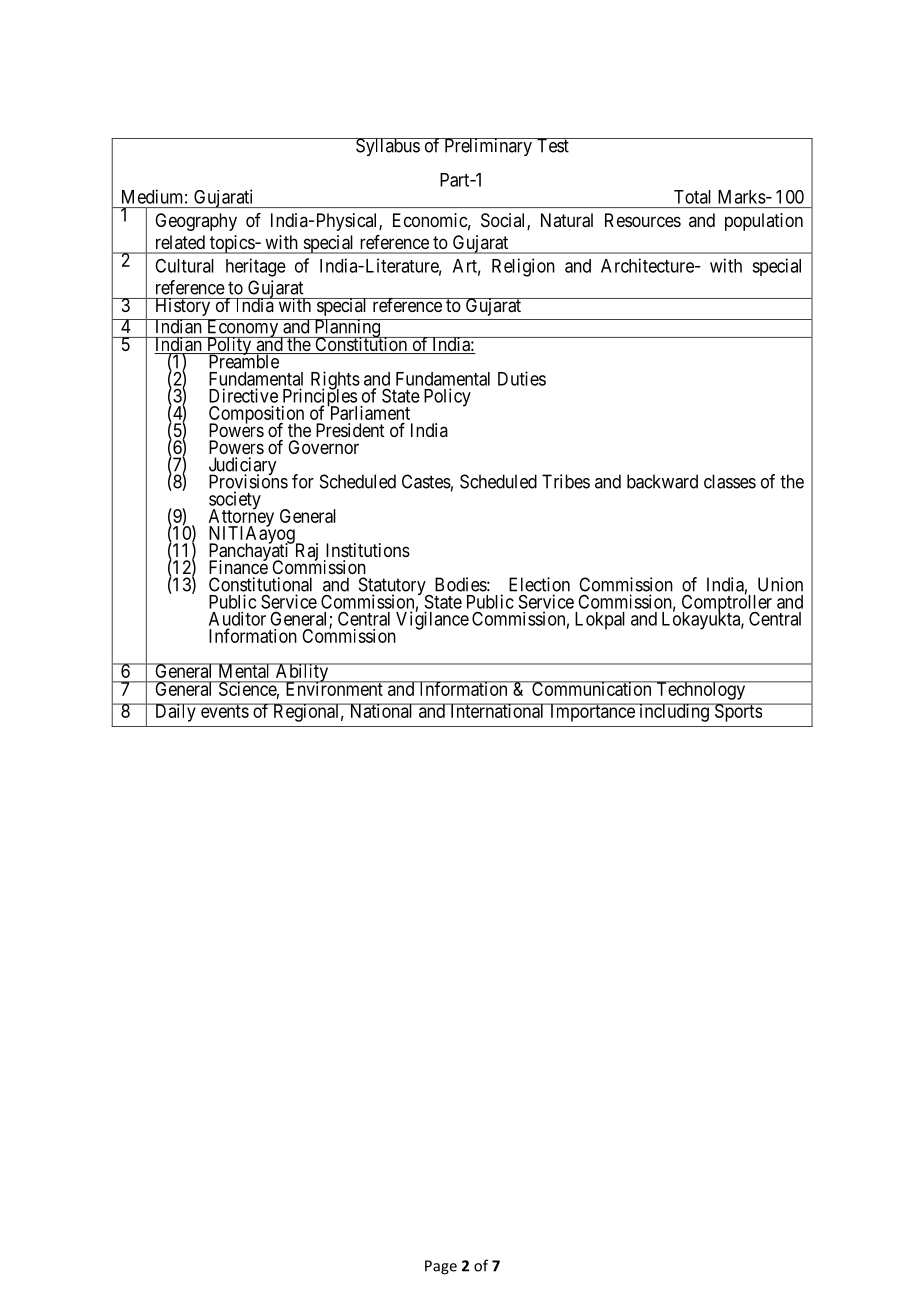  I want to click on Geography, so click(196, 222).
